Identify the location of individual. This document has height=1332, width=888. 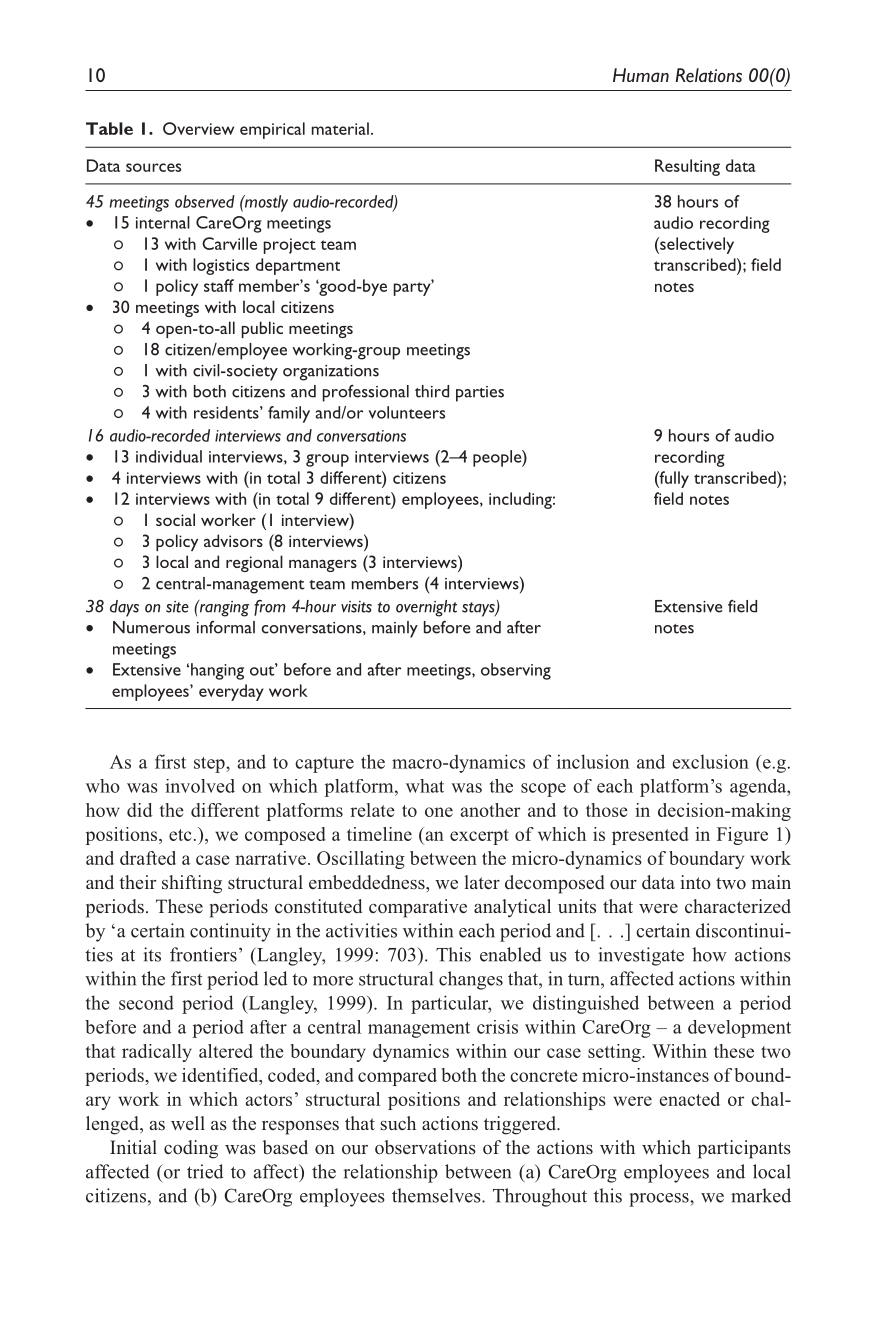
(169, 456).
